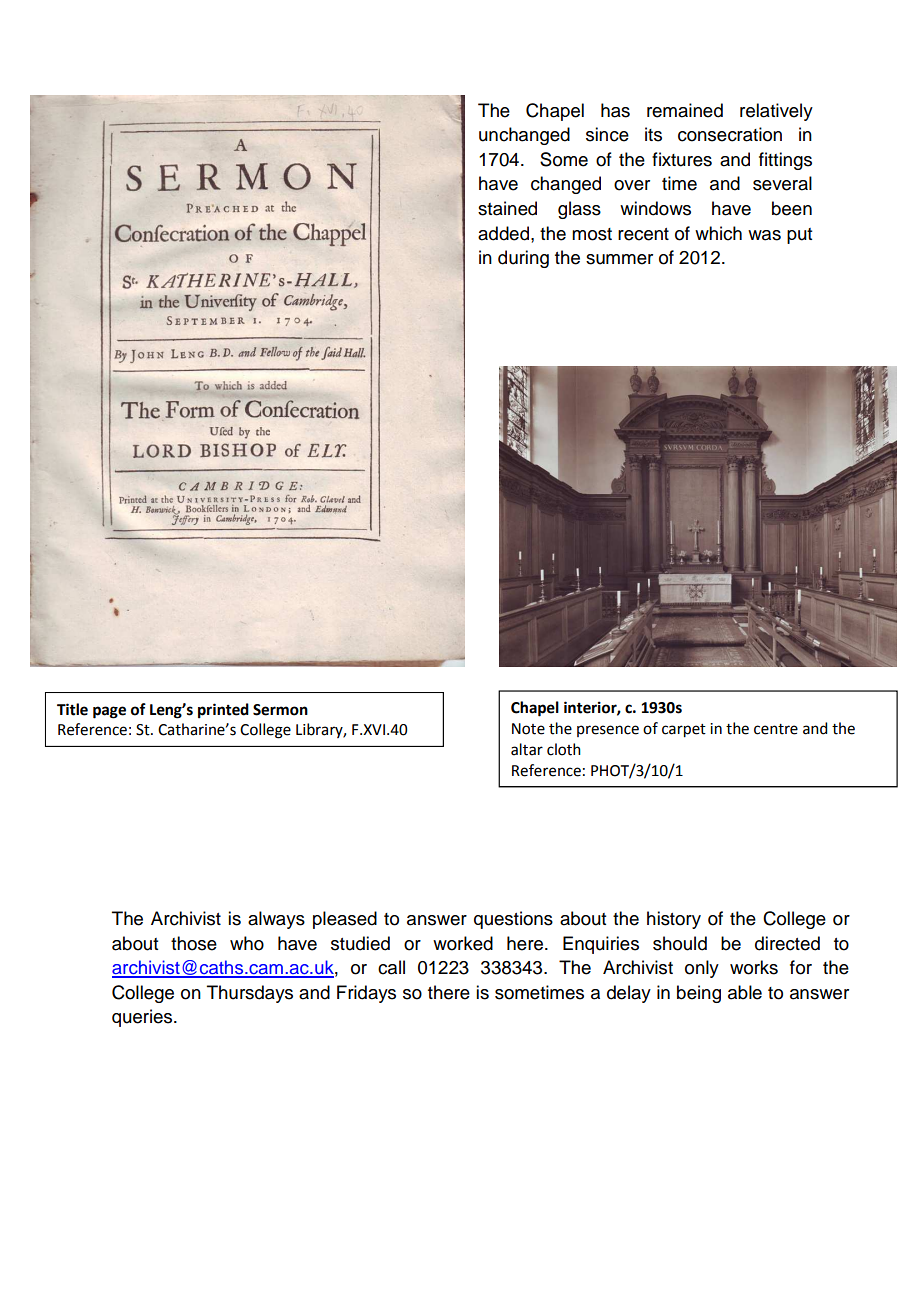 The width and height of the screenshot is (924, 1308). Describe the element at coordinates (592, 234) in the screenshot. I see `most` at that location.
